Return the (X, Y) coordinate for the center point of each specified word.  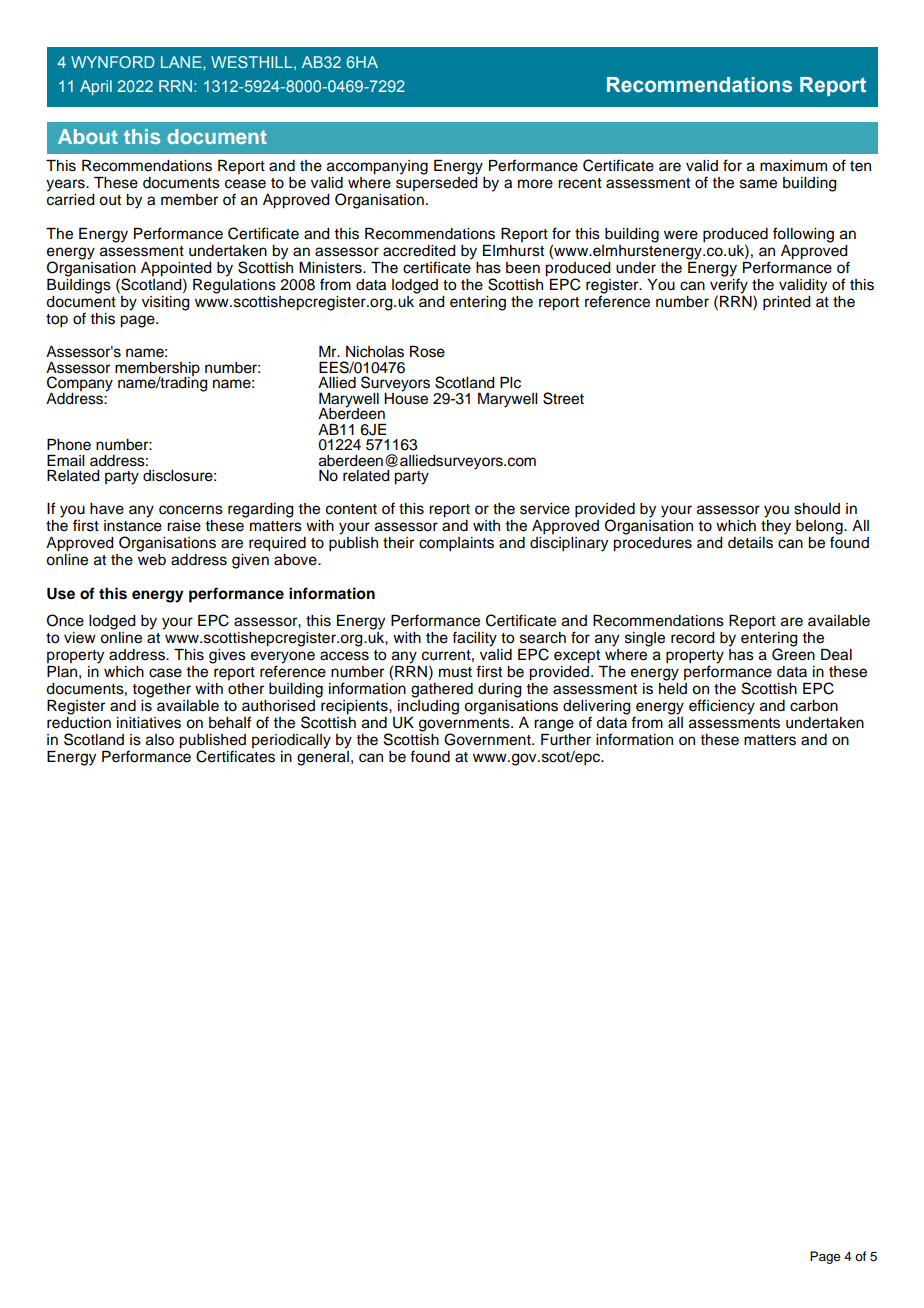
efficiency (722, 707)
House (406, 397)
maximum (793, 165)
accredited (419, 251)
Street (563, 398)
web (152, 560)
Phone (69, 445)
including (428, 707)
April (96, 88)
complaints (456, 544)
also (160, 740)
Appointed (176, 270)
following (803, 235)
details (750, 543)
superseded (437, 182)
